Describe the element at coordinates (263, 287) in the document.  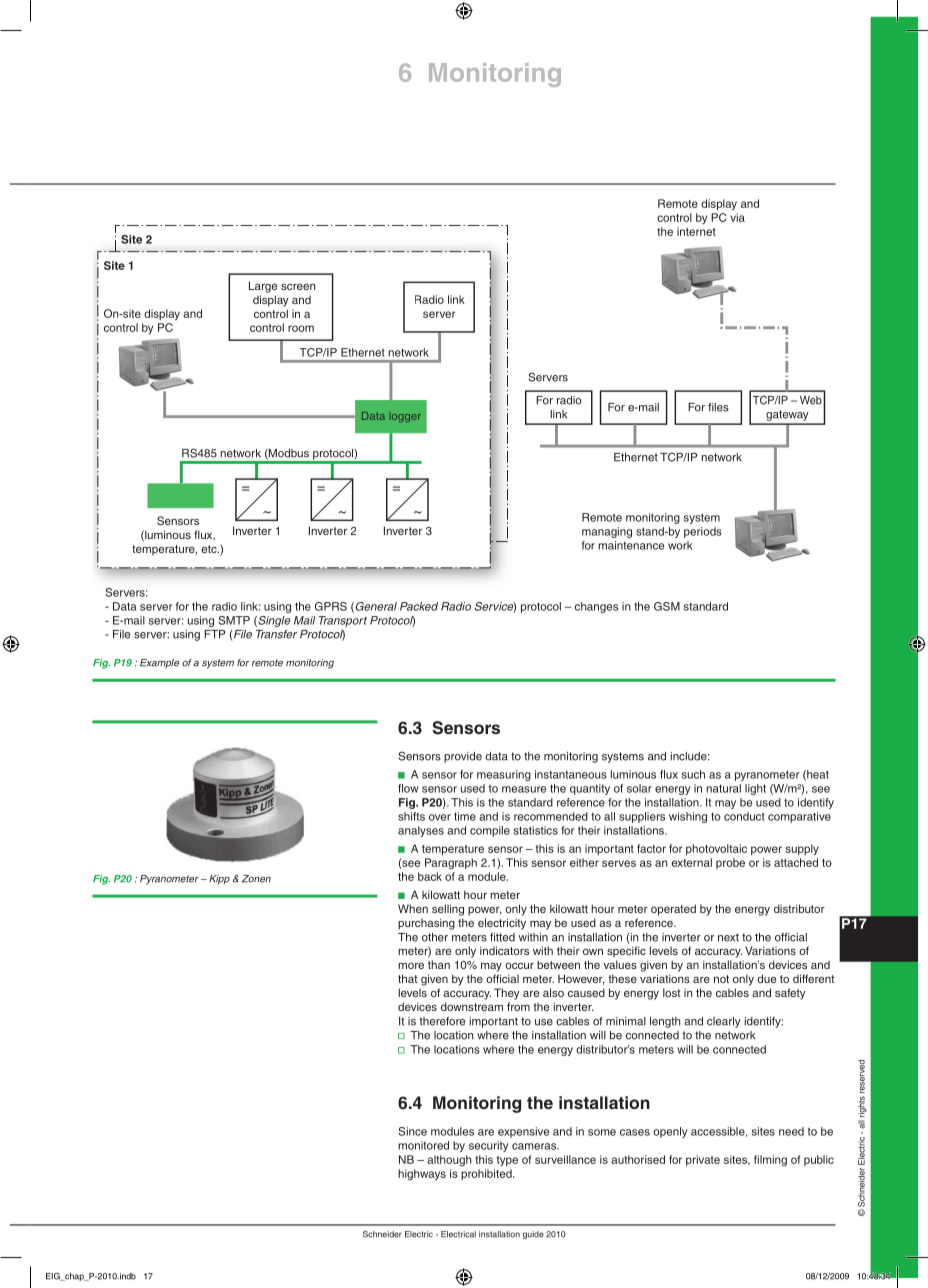
I see `Large` at that location.
